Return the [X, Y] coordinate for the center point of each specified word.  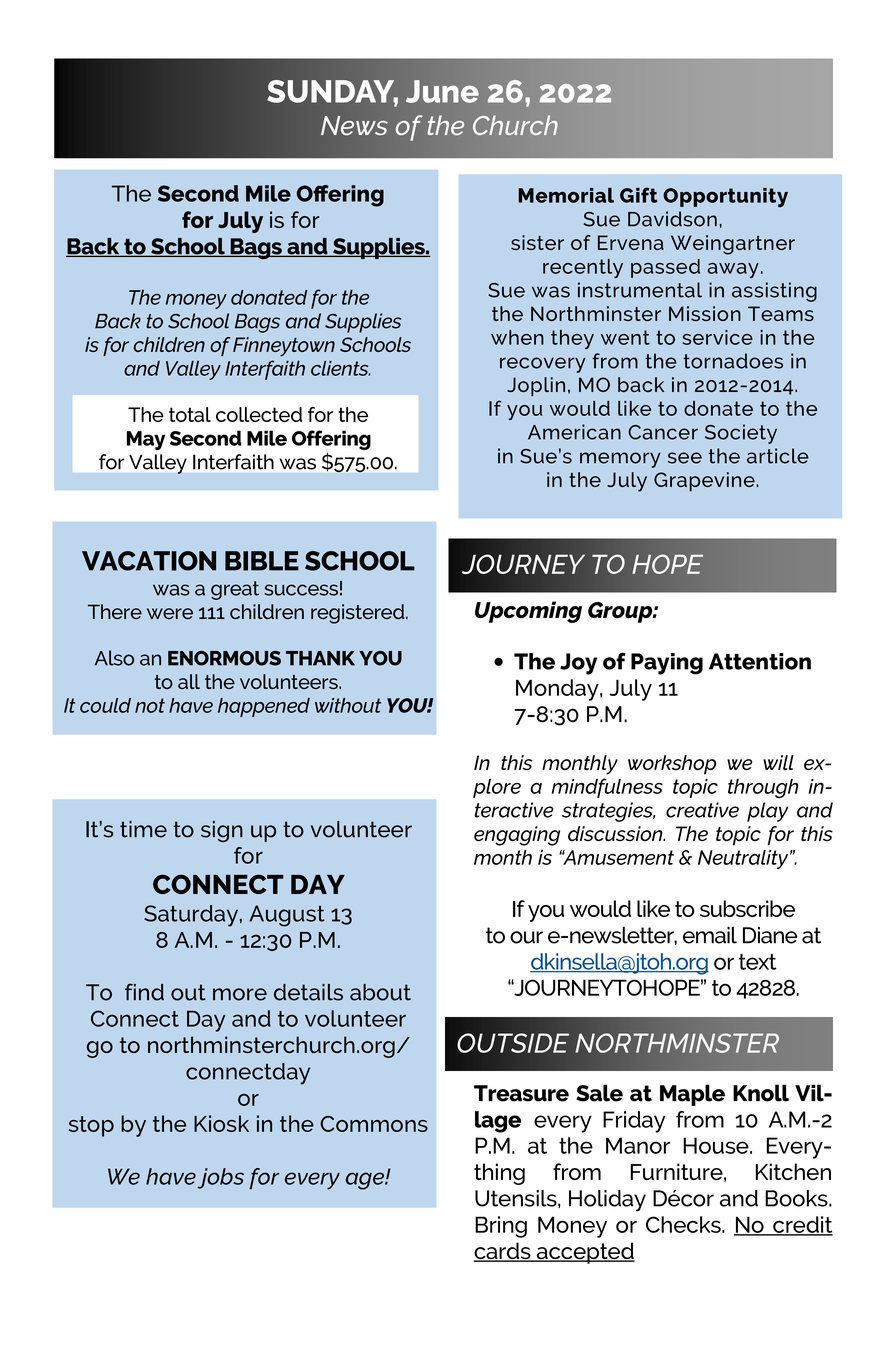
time [143, 829]
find [144, 992]
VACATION [149, 561]
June [442, 91]
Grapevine [705, 482]
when [517, 337]
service [717, 337]
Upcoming [528, 612]
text [758, 962]
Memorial [566, 195]
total [190, 414]
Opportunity [725, 198]
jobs [220, 1178]
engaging [517, 836]
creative [702, 810]
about [380, 992]
